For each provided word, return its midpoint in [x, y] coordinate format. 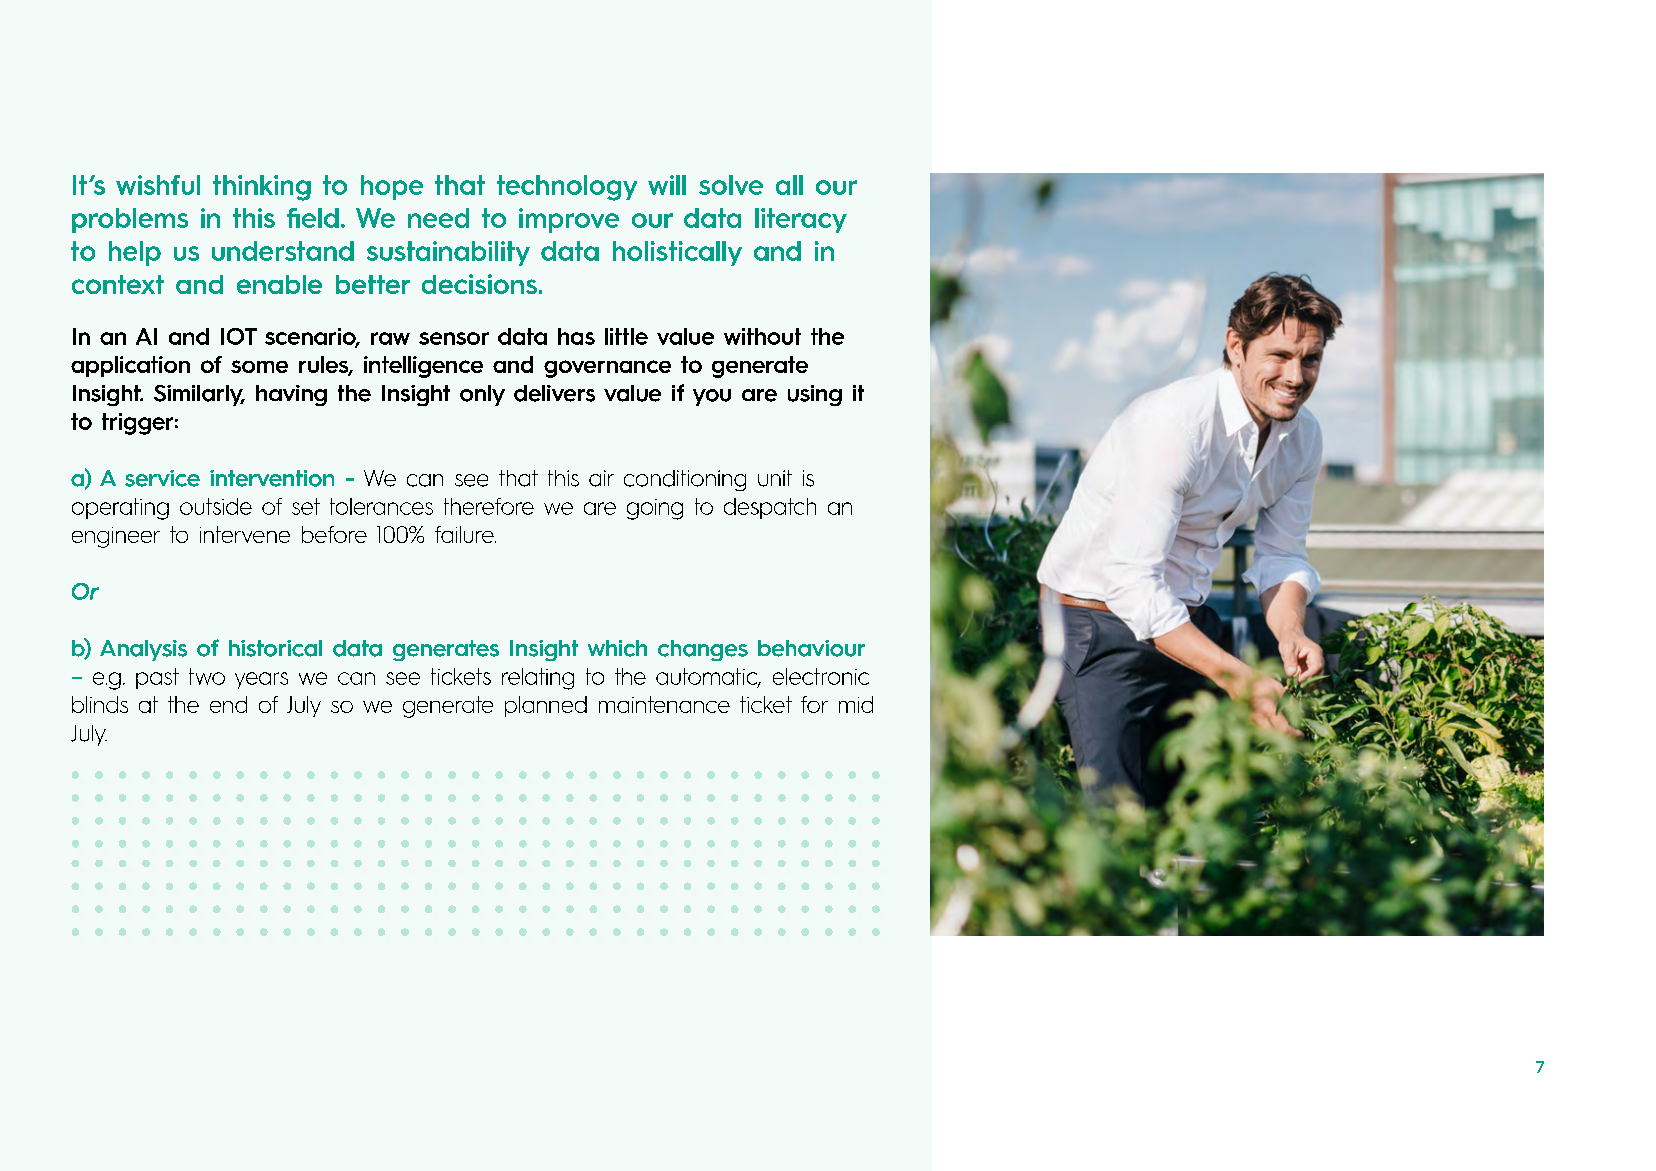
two [207, 676]
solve [731, 185]
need [438, 218]
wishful [158, 185]
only [482, 395]
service [162, 478]
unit [775, 478]
